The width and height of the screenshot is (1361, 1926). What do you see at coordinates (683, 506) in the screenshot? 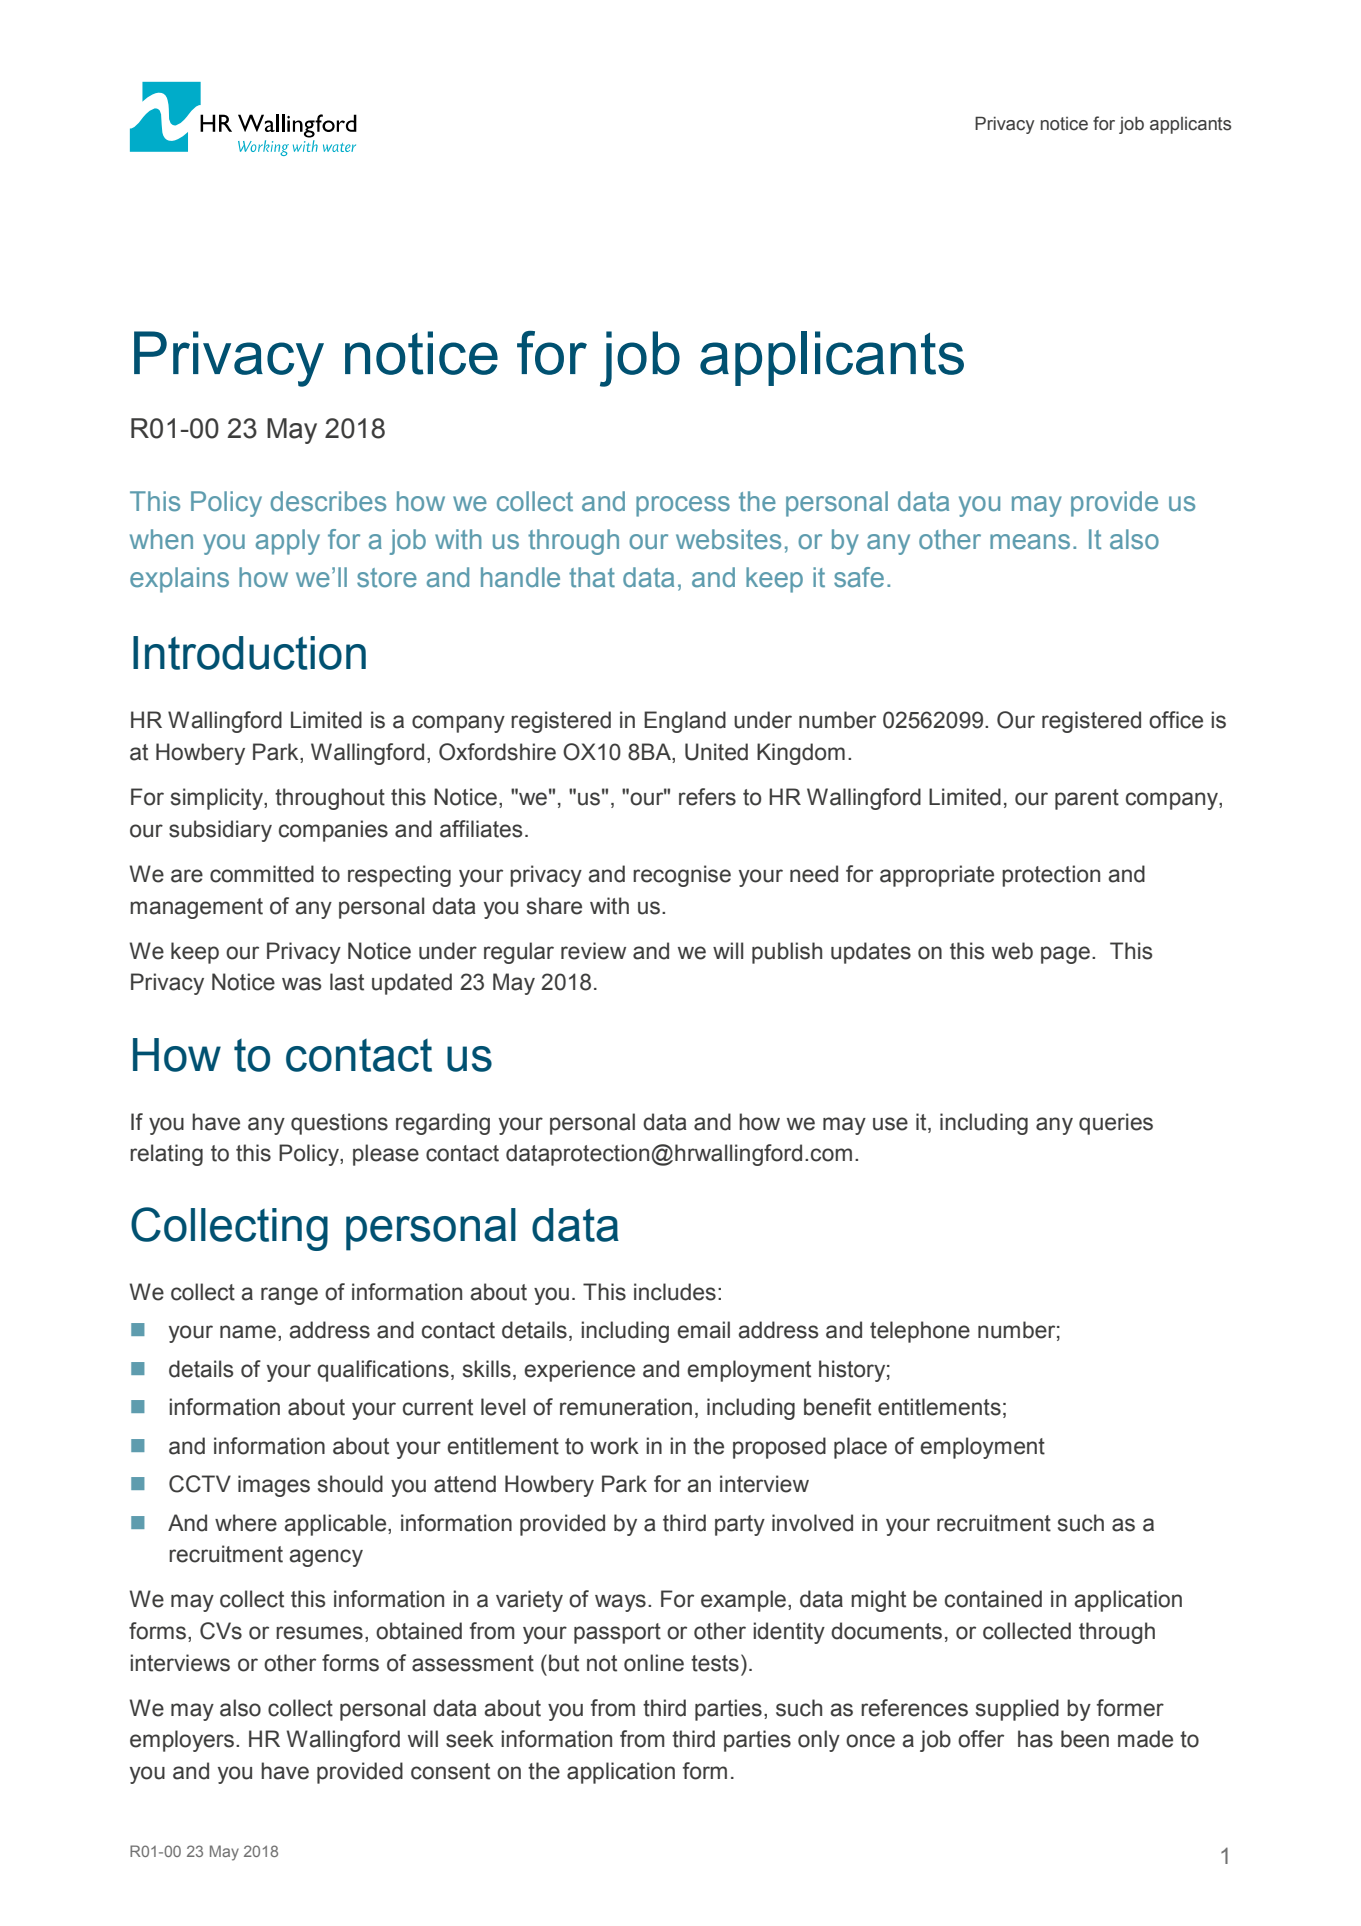
I see `process` at bounding box center [683, 506].
